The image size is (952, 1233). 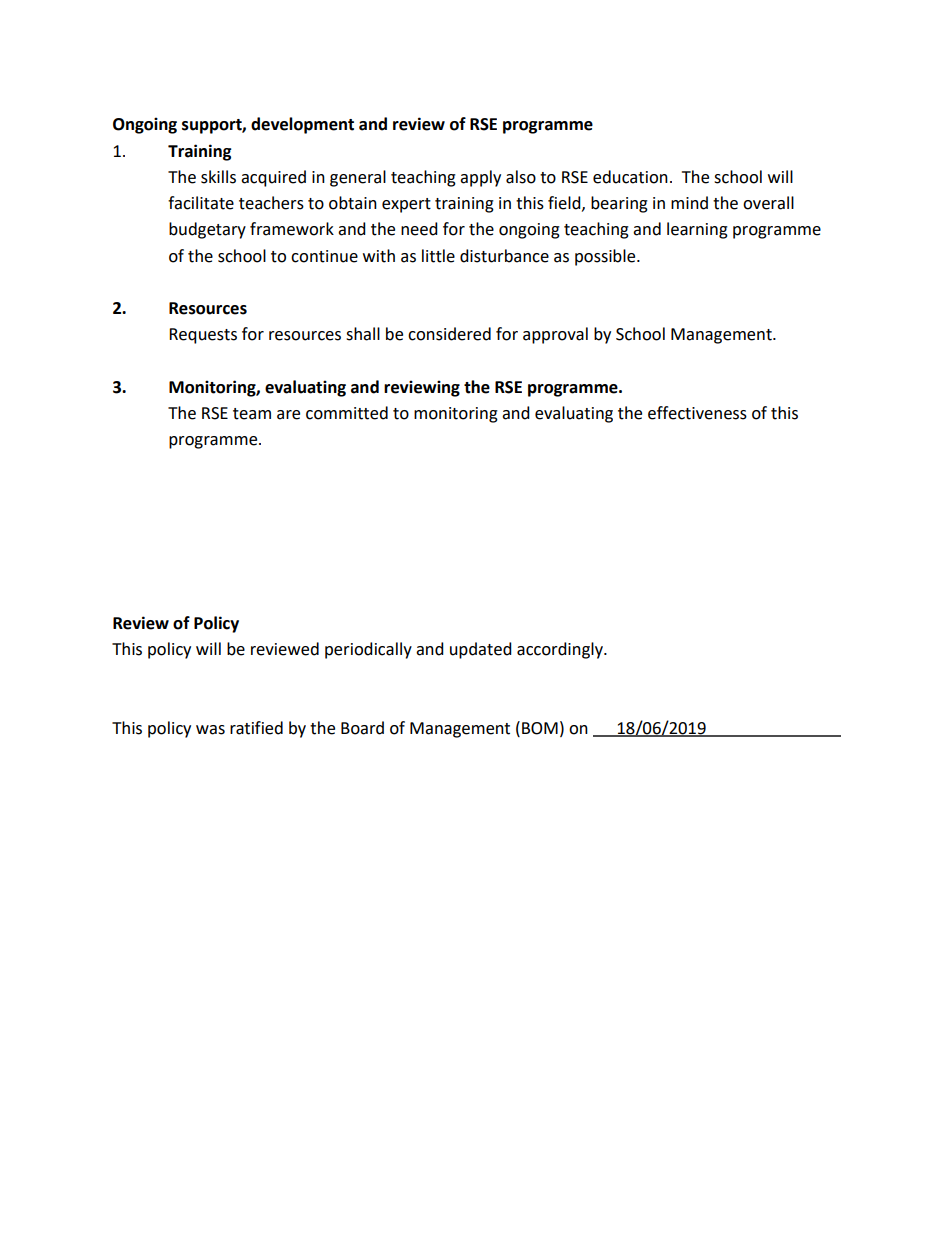 I want to click on are, so click(x=288, y=415).
